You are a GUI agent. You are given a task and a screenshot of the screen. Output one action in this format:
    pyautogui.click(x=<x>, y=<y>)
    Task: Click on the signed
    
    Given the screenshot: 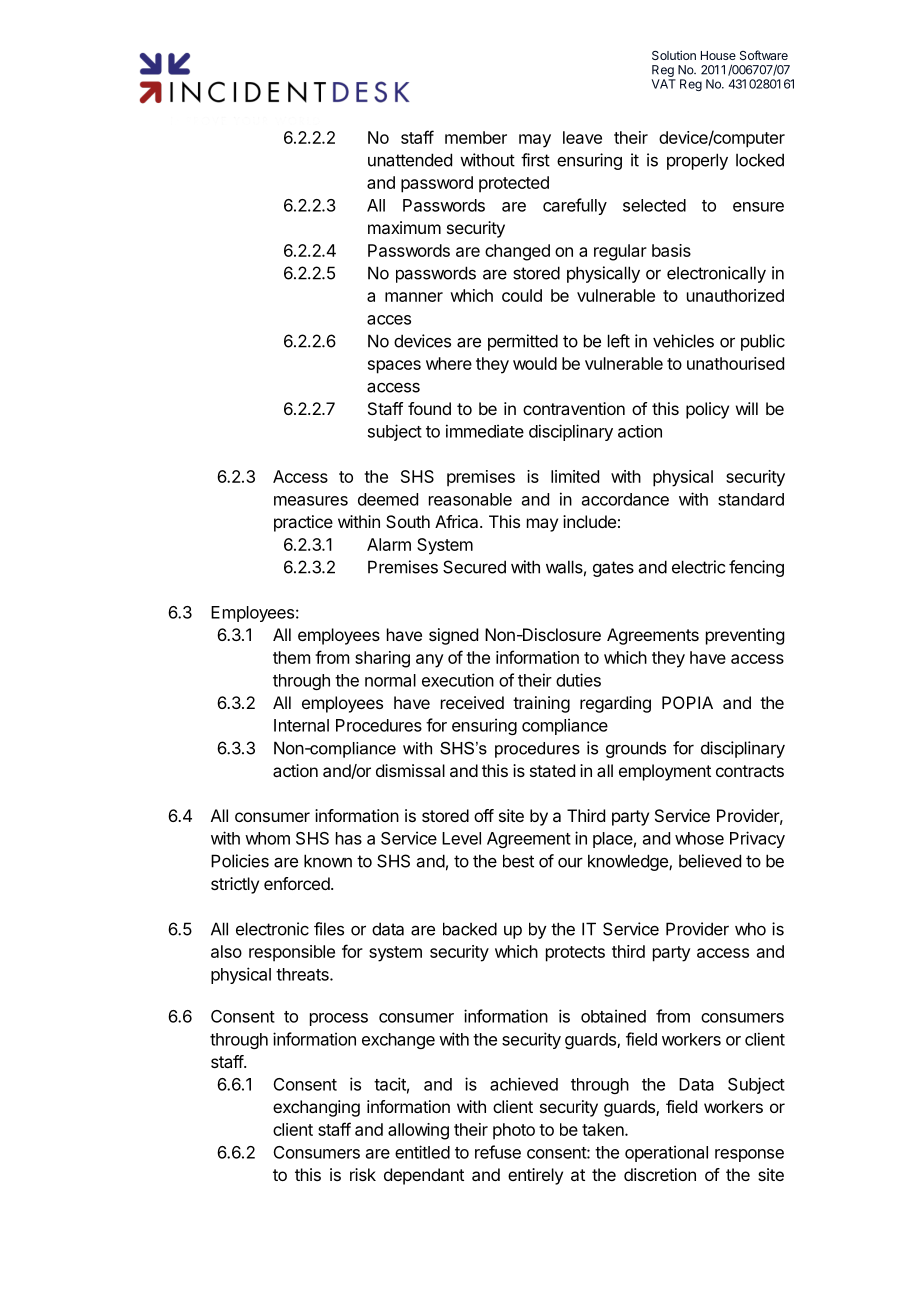 What is the action you would take?
    pyautogui.click(x=453, y=636)
